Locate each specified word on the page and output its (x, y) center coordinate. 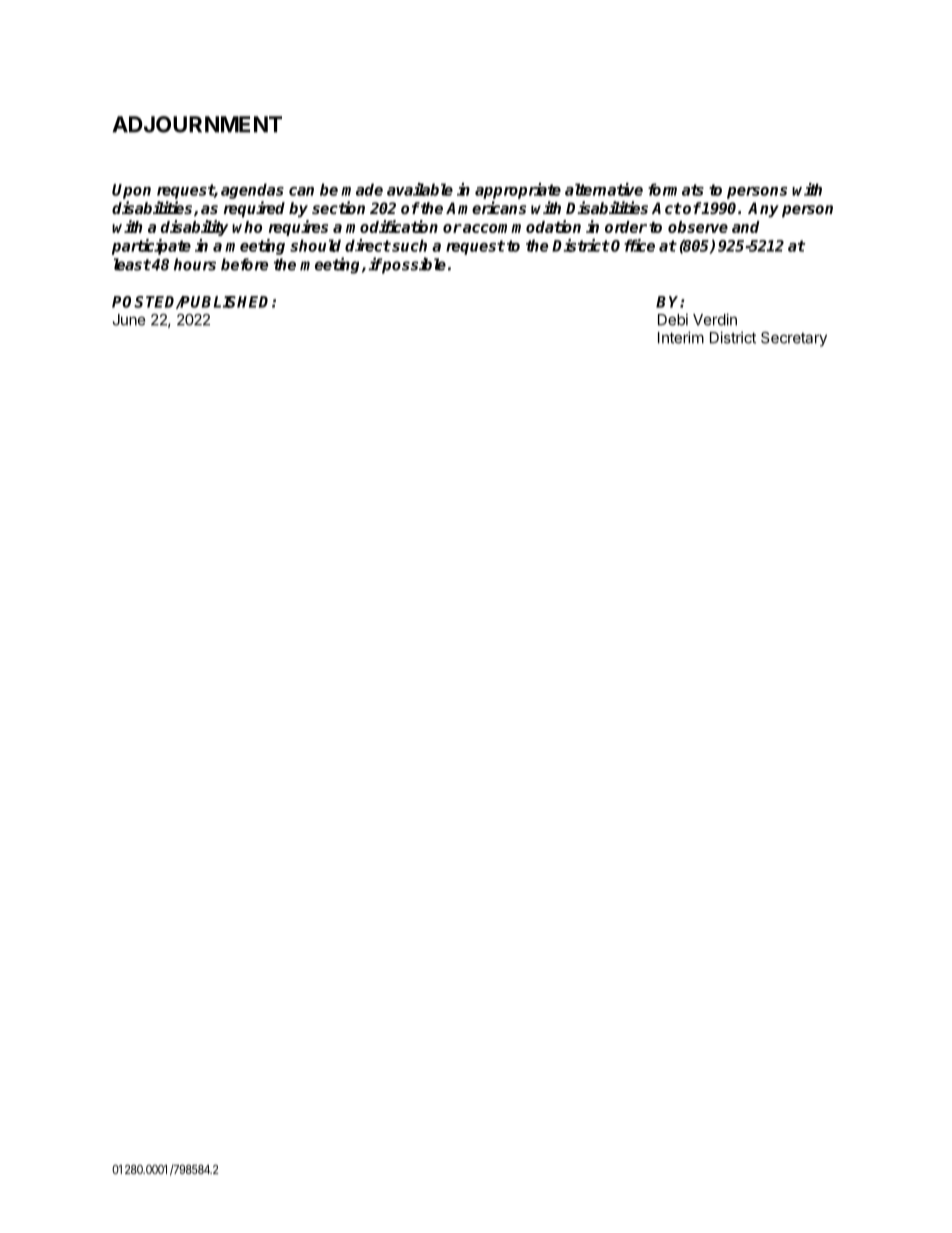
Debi (673, 319)
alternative (604, 189)
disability (194, 228)
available (420, 189)
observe (698, 227)
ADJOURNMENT (197, 124)
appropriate (518, 191)
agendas (252, 191)
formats (676, 189)
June (129, 320)
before (245, 264)
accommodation (521, 226)
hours (195, 264)
